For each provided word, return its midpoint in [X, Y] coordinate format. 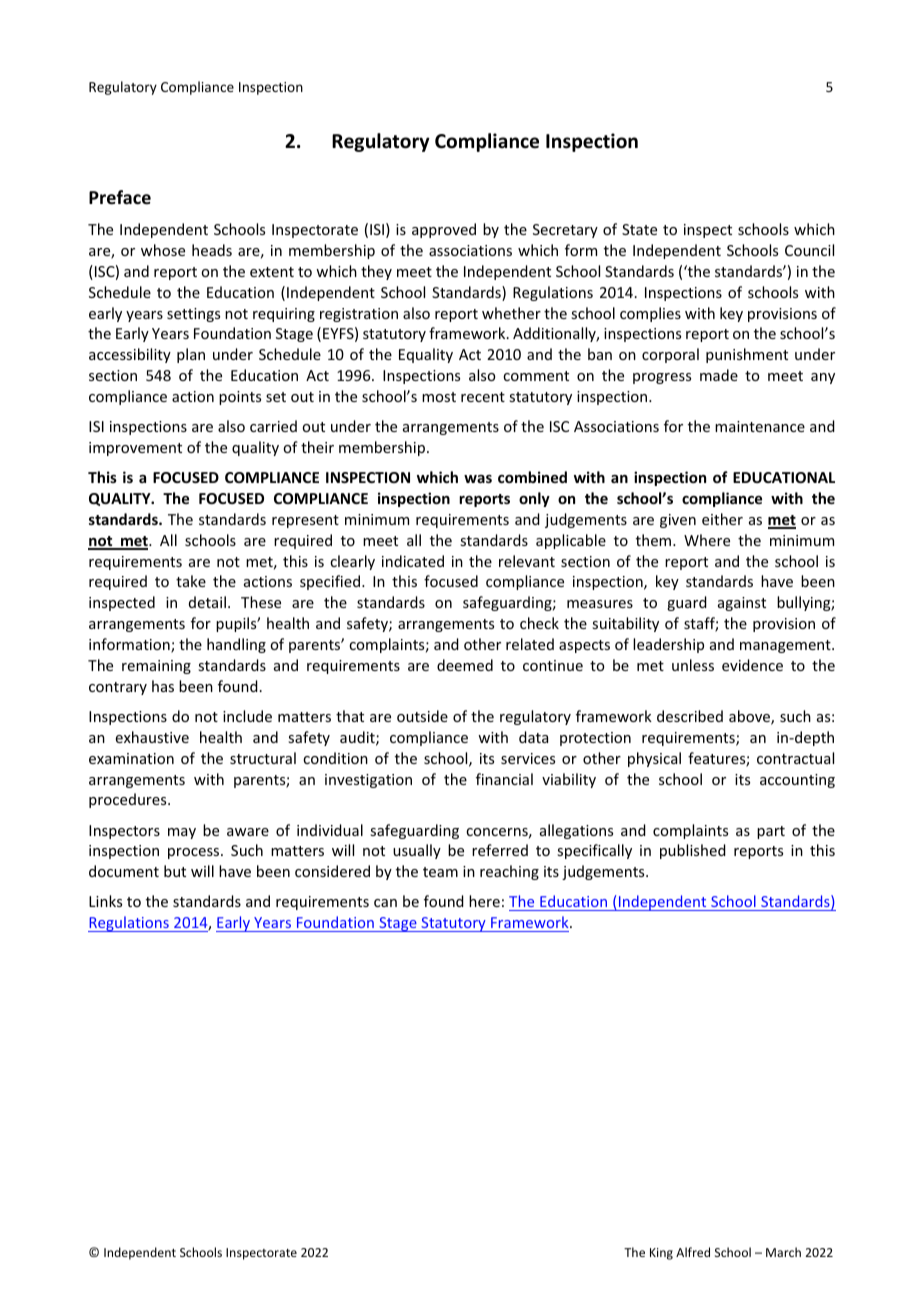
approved [444, 230]
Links [105, 901]
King [661, 1254]
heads [212, 250]
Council [809, 250]
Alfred [693, 1252]
